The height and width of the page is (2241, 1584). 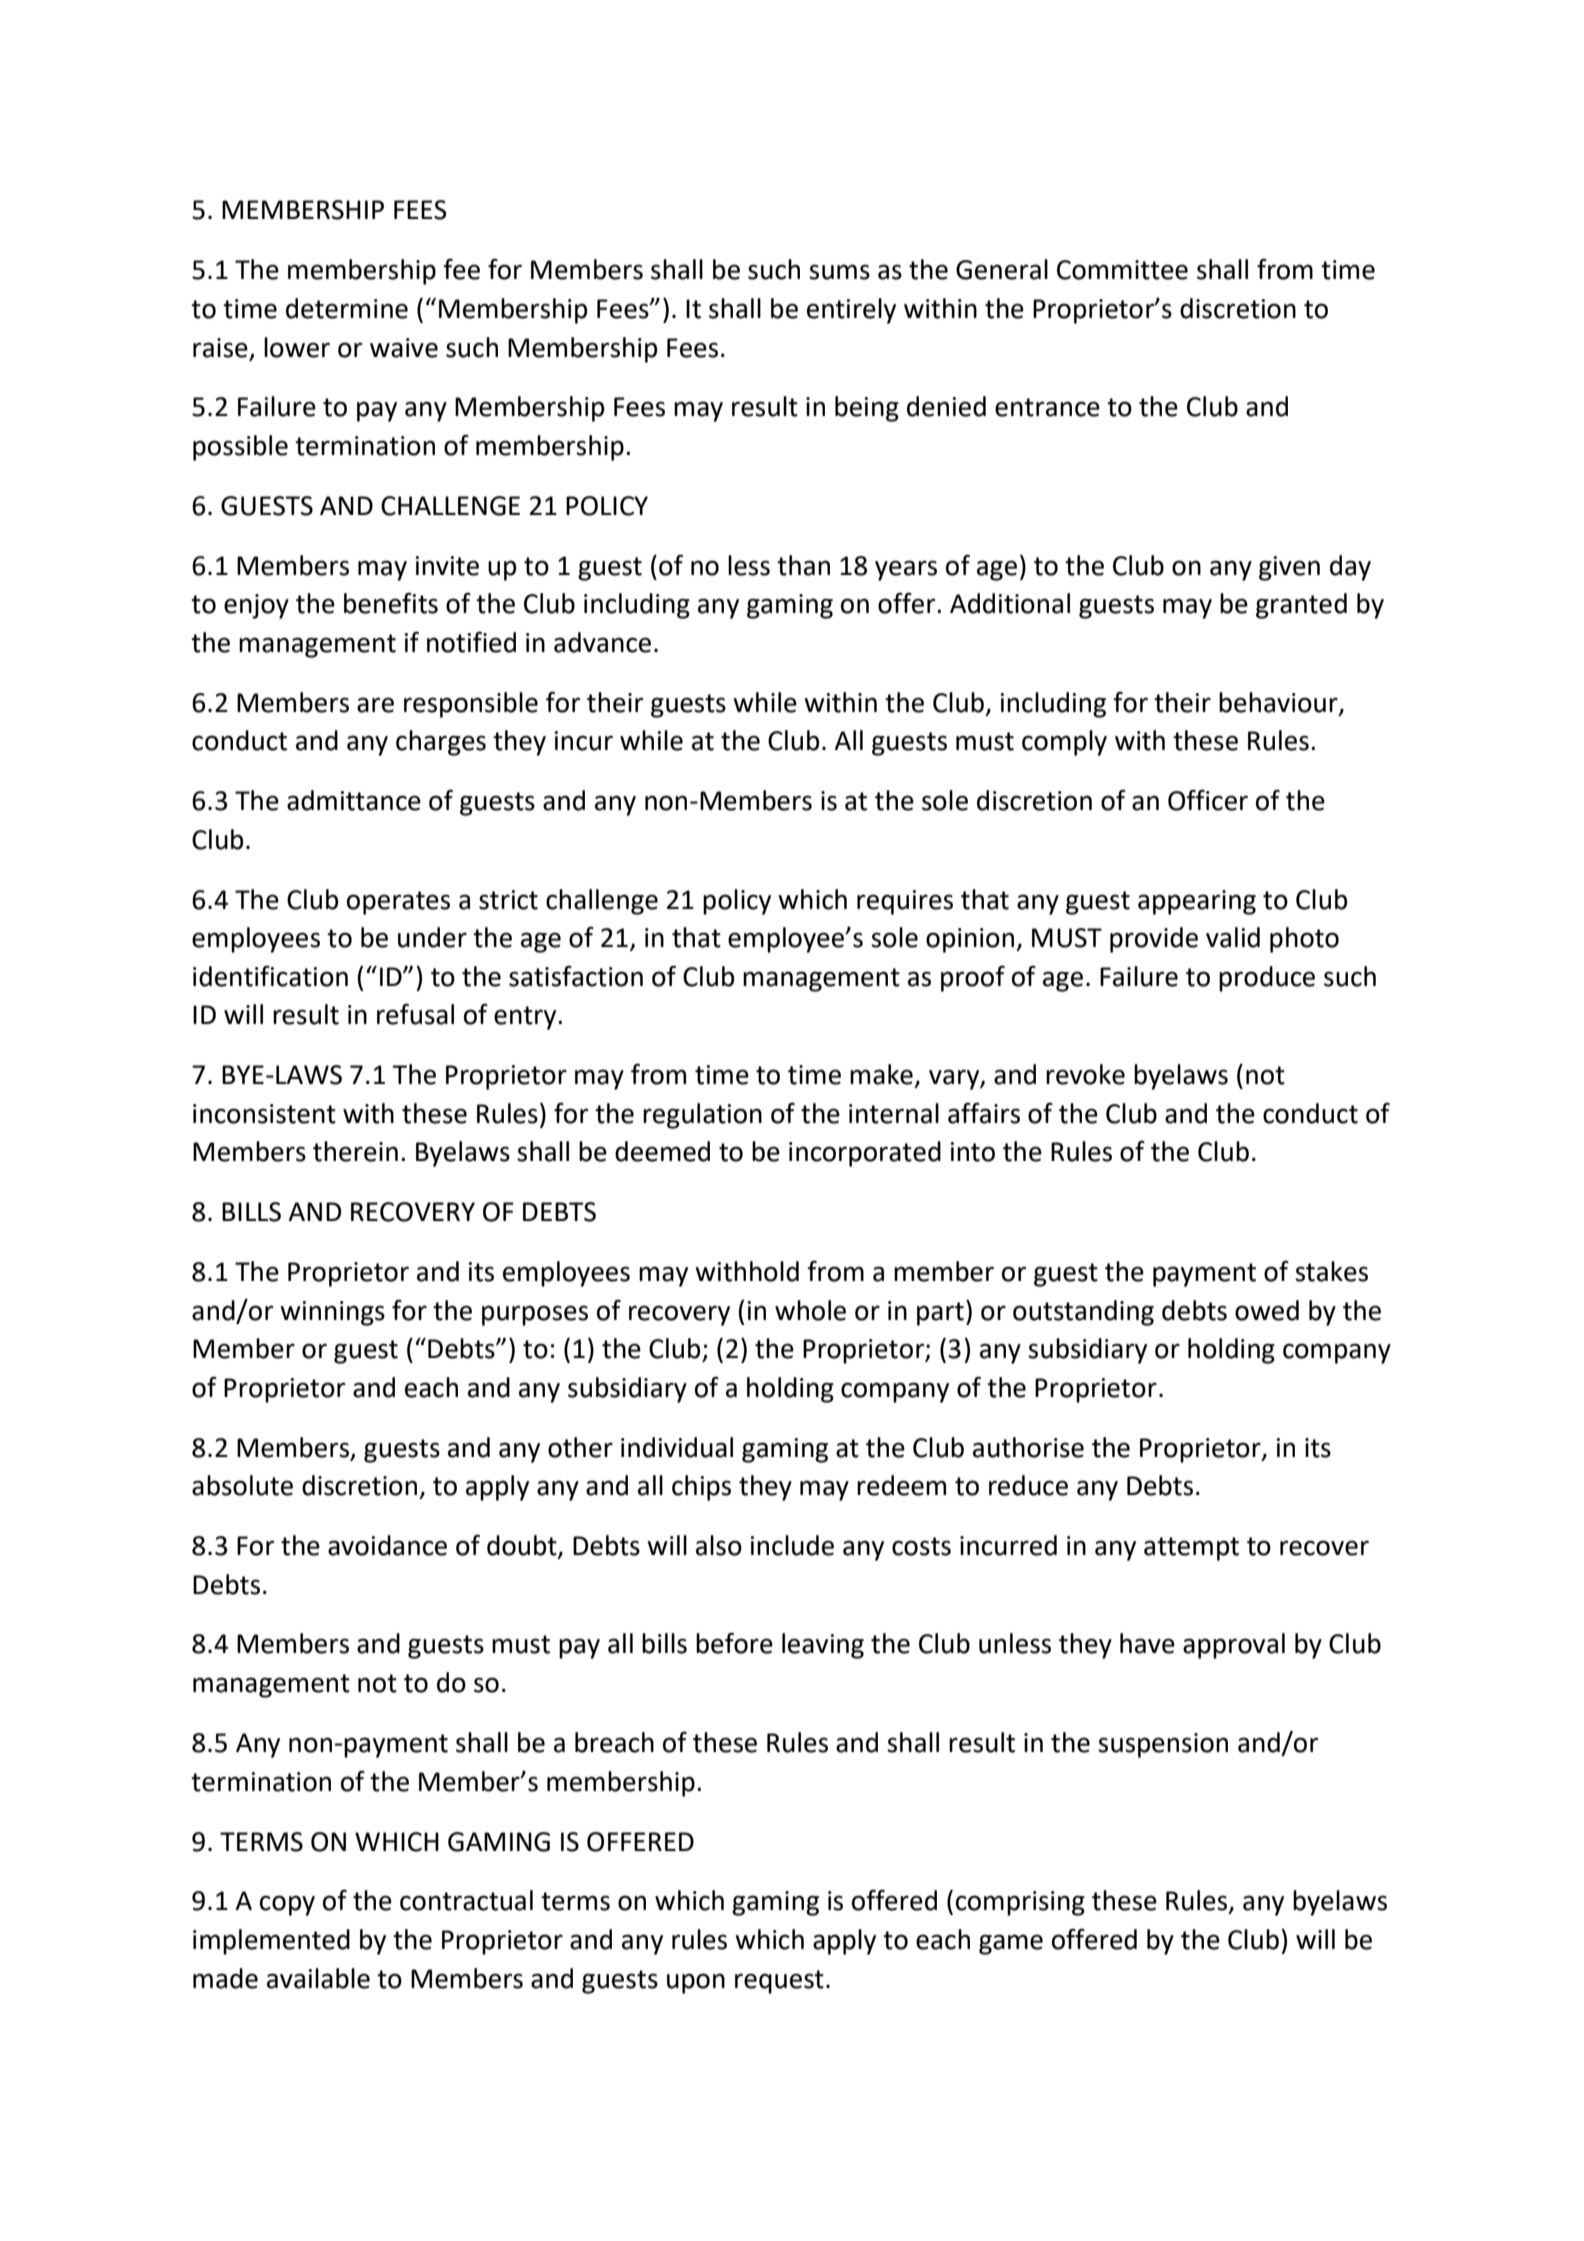 What do you see at coordinates (702, 1116) in the page?
I see `regulation` at bounding box center [702, 1116].
